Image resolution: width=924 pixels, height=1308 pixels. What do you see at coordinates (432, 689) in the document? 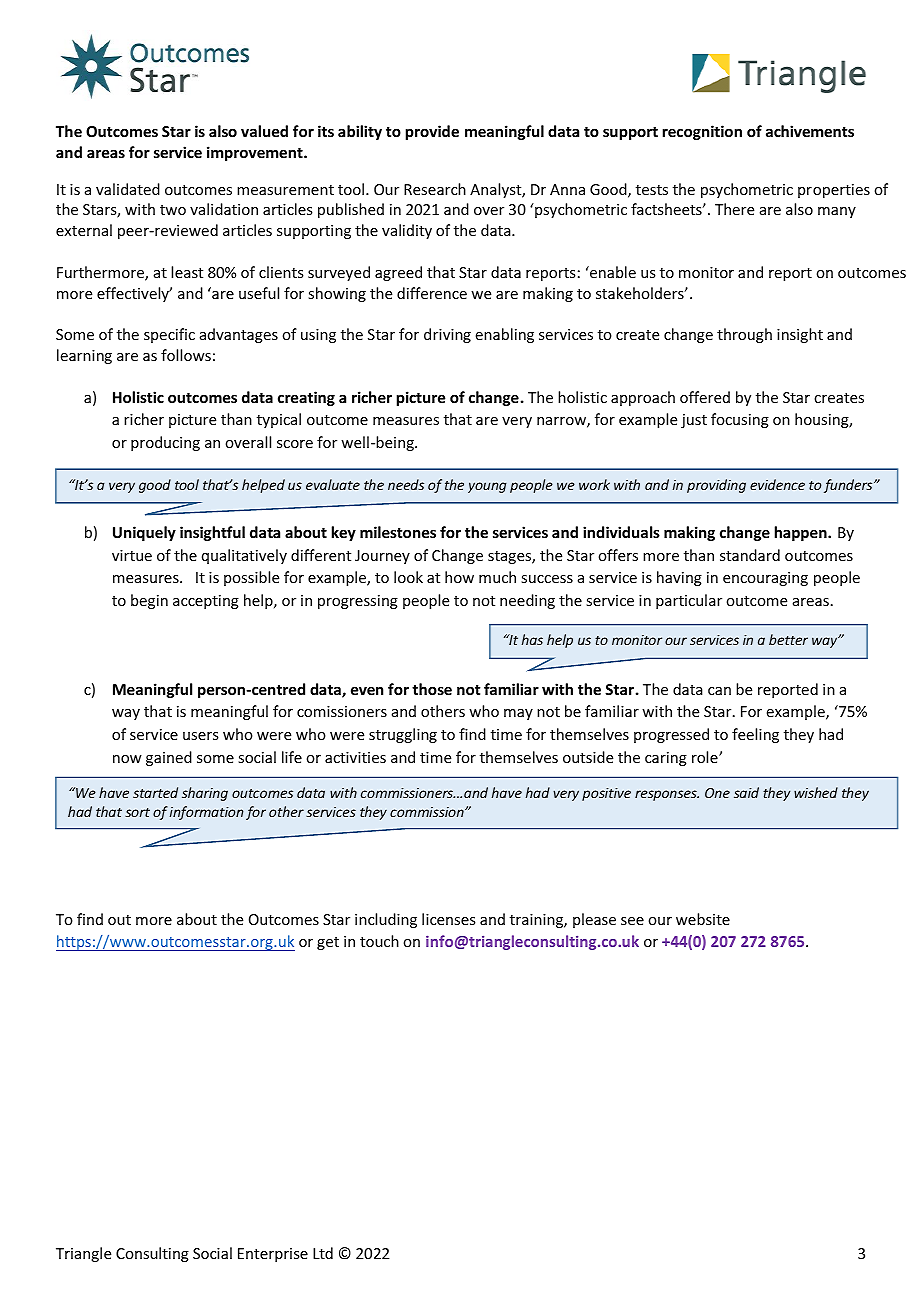
I see `those` at bounding box center [432, 689].
